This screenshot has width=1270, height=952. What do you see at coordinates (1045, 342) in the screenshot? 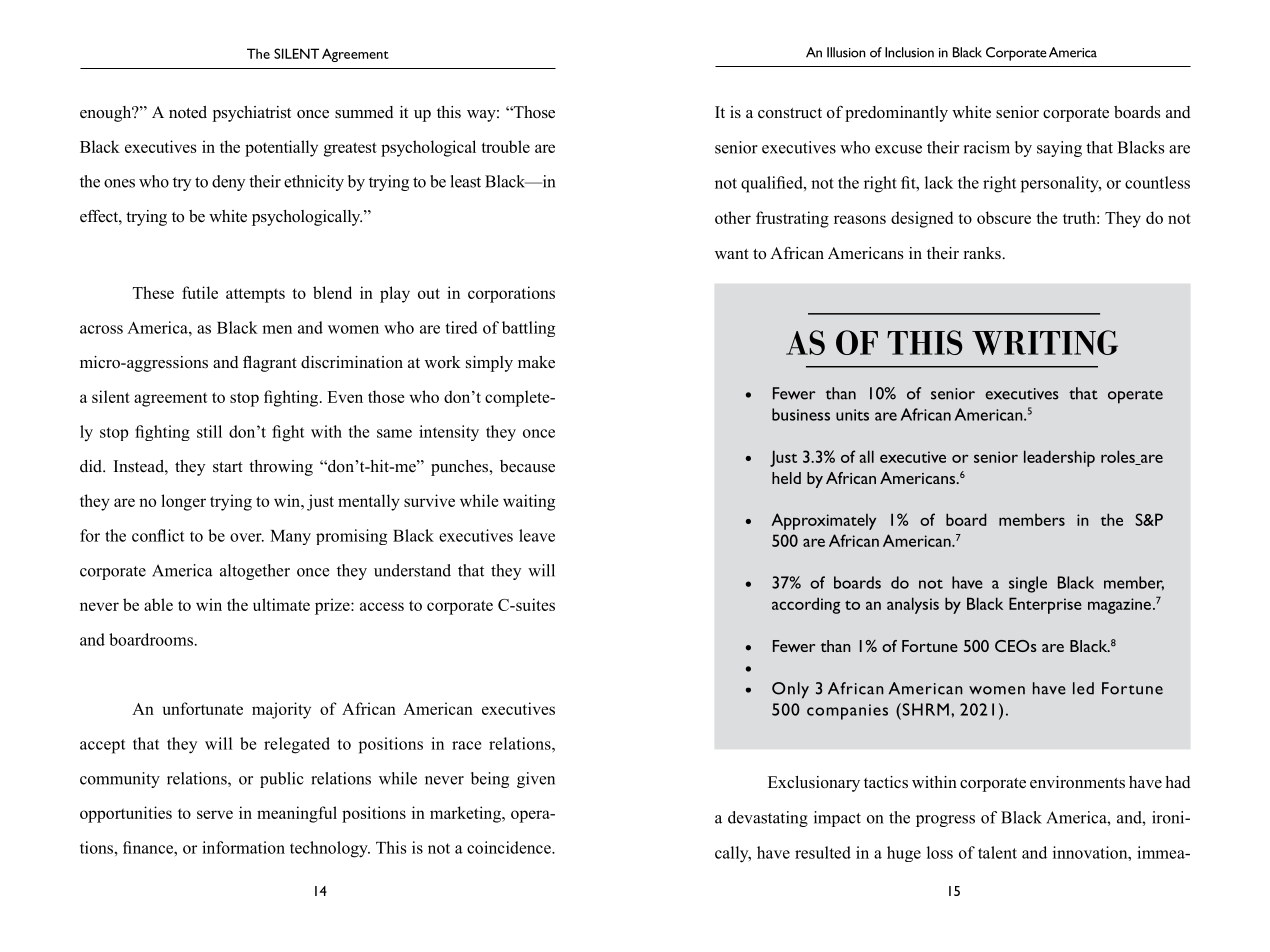
I see `WRITING` at bounding box center [1045, 342].
